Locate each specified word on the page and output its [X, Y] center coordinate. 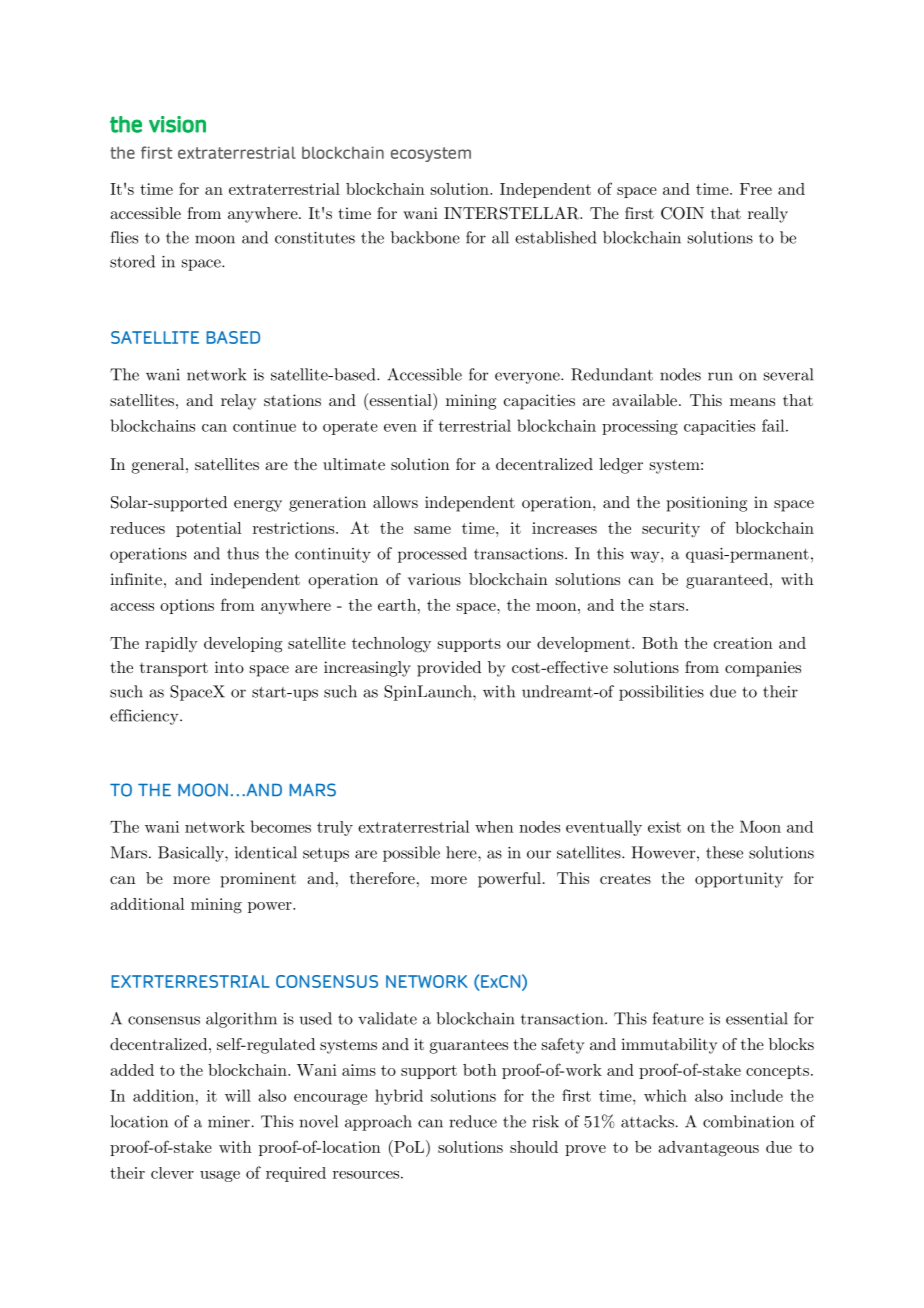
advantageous [709, 1149]
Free [756, 189]
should [534, 1147]
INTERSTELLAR [513, 213]
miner [229, 1122]
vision [177, 124]
